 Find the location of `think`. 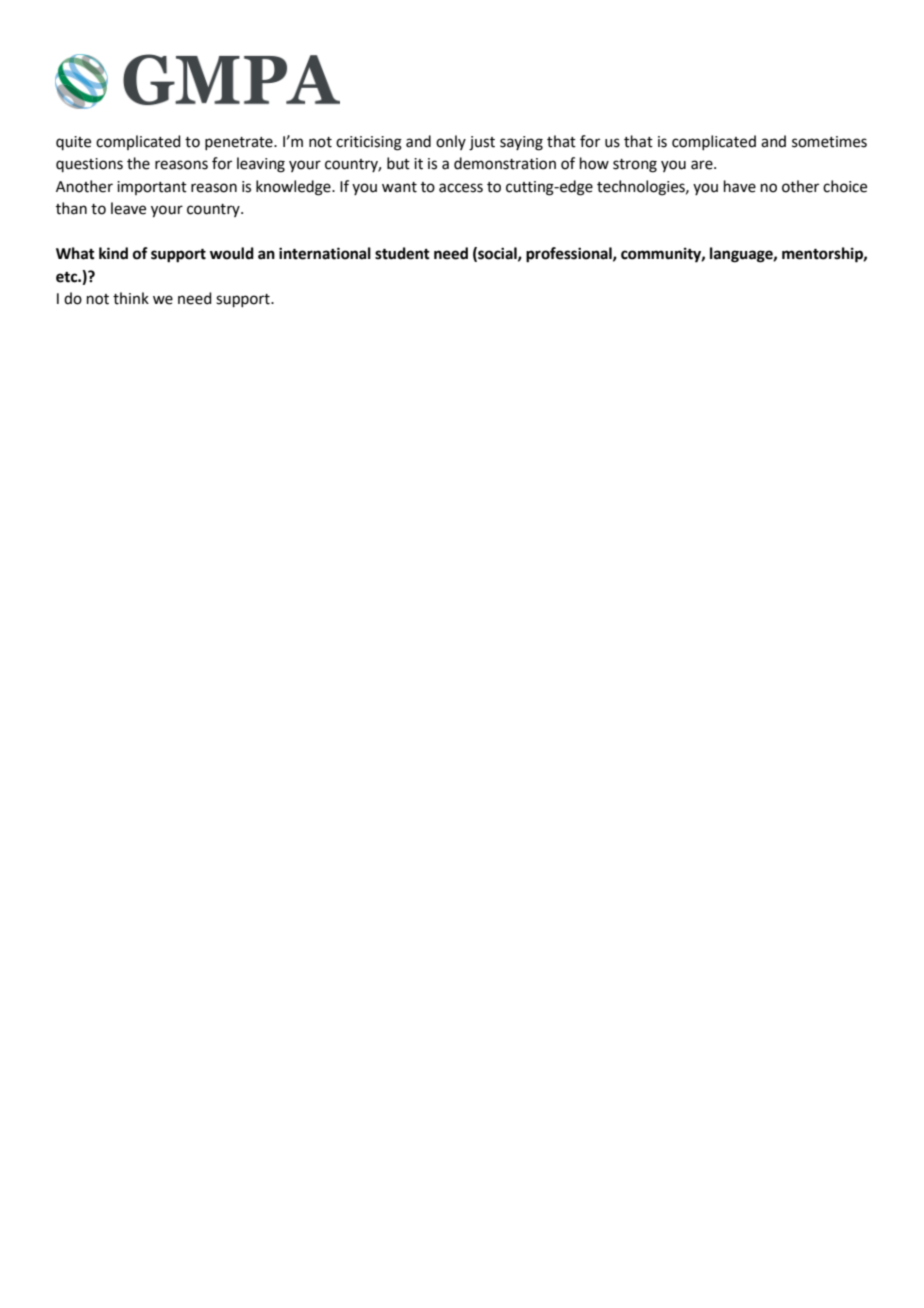

think is located at coordinates (131, 298).
